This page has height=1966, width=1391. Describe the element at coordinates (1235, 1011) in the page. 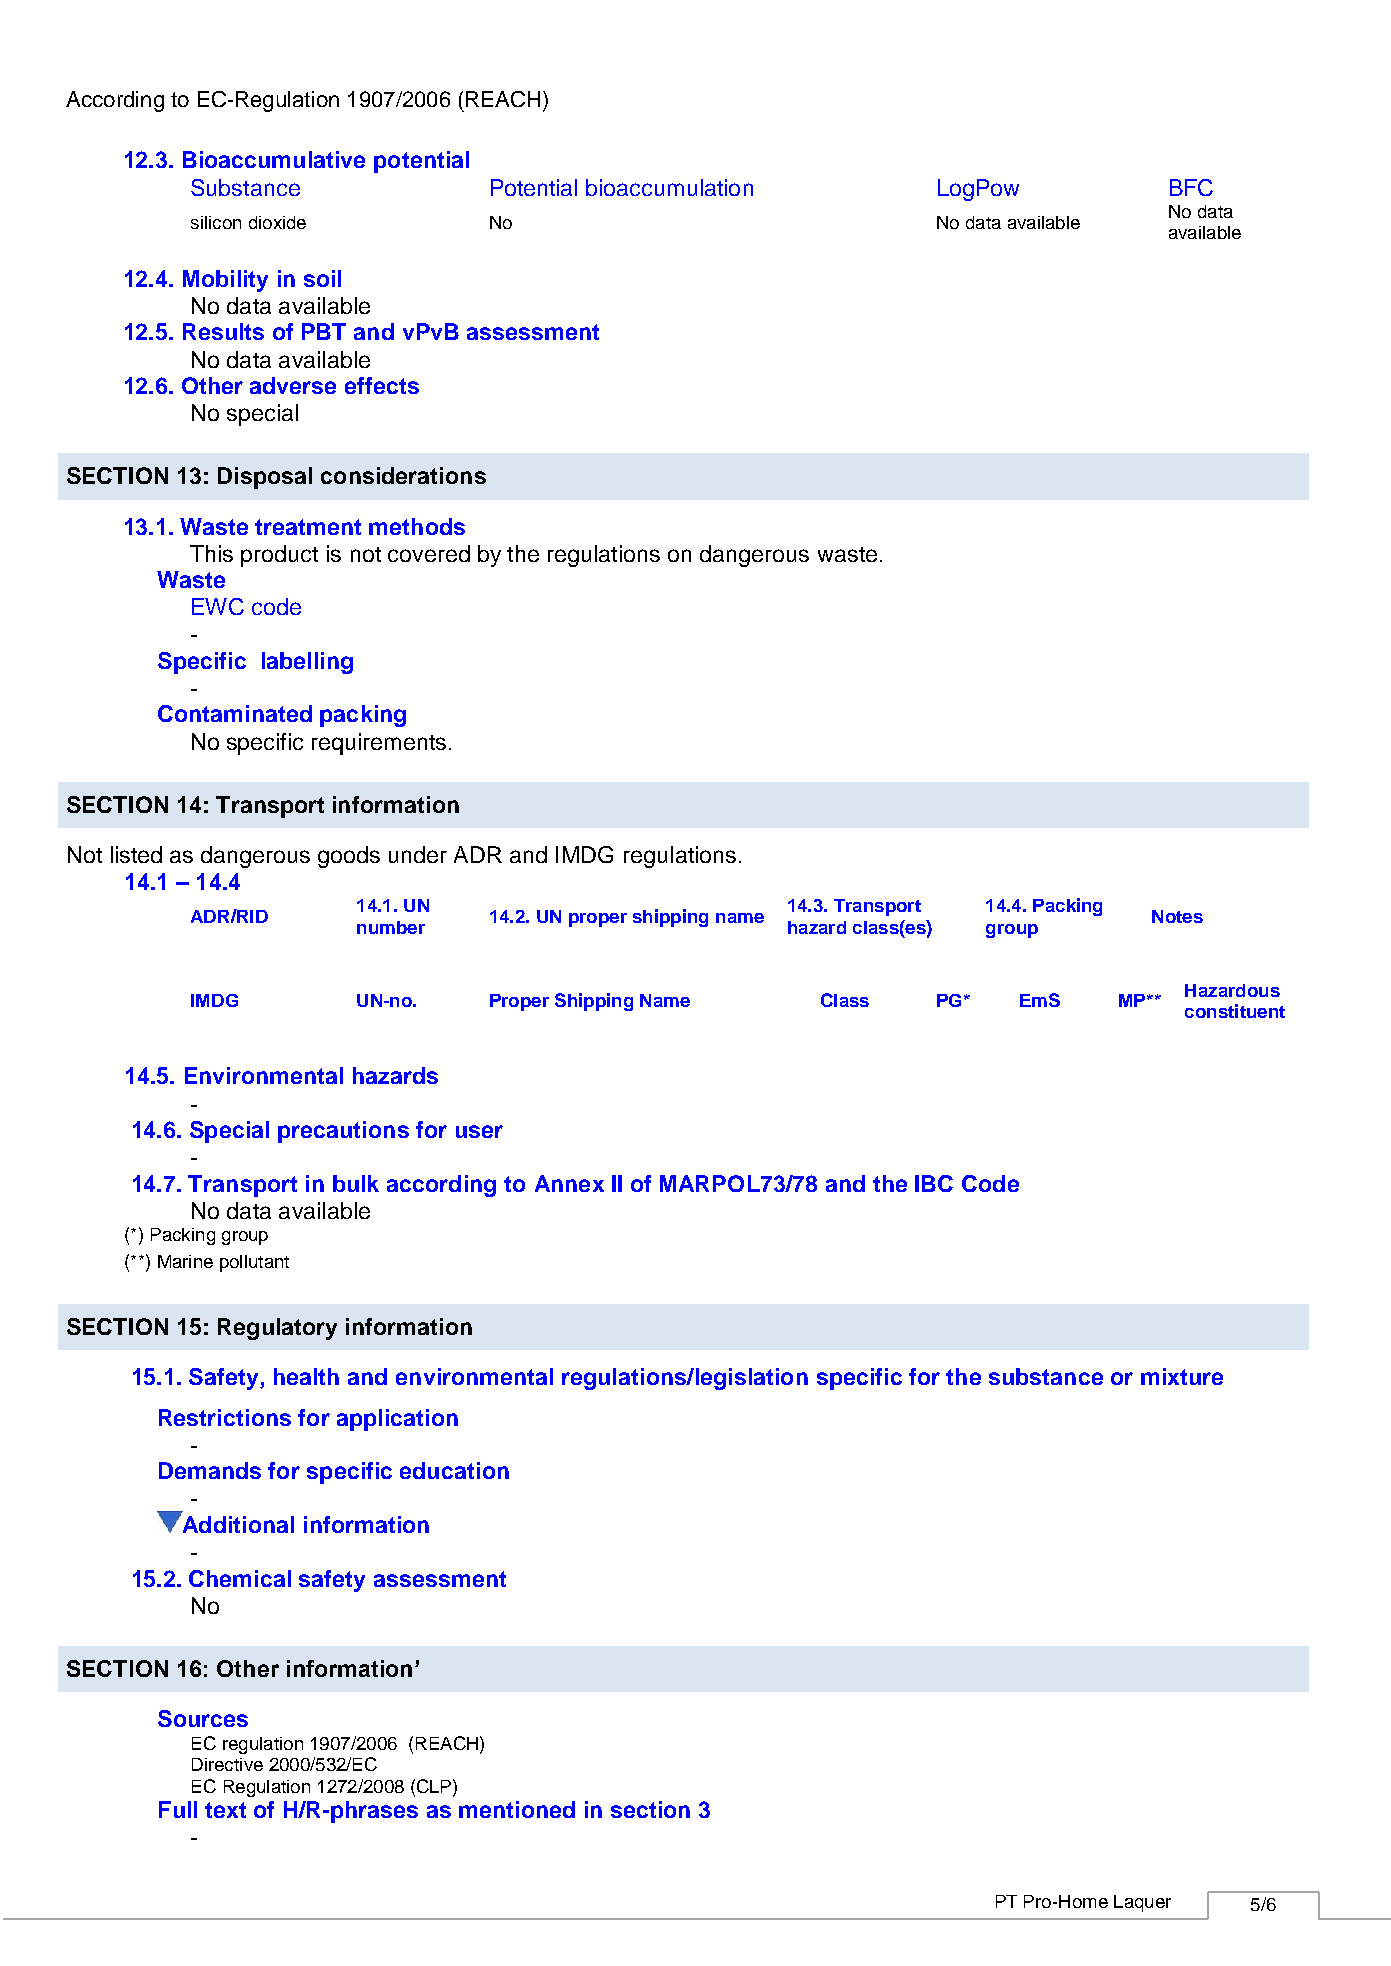

I see `constituent` at that location.
